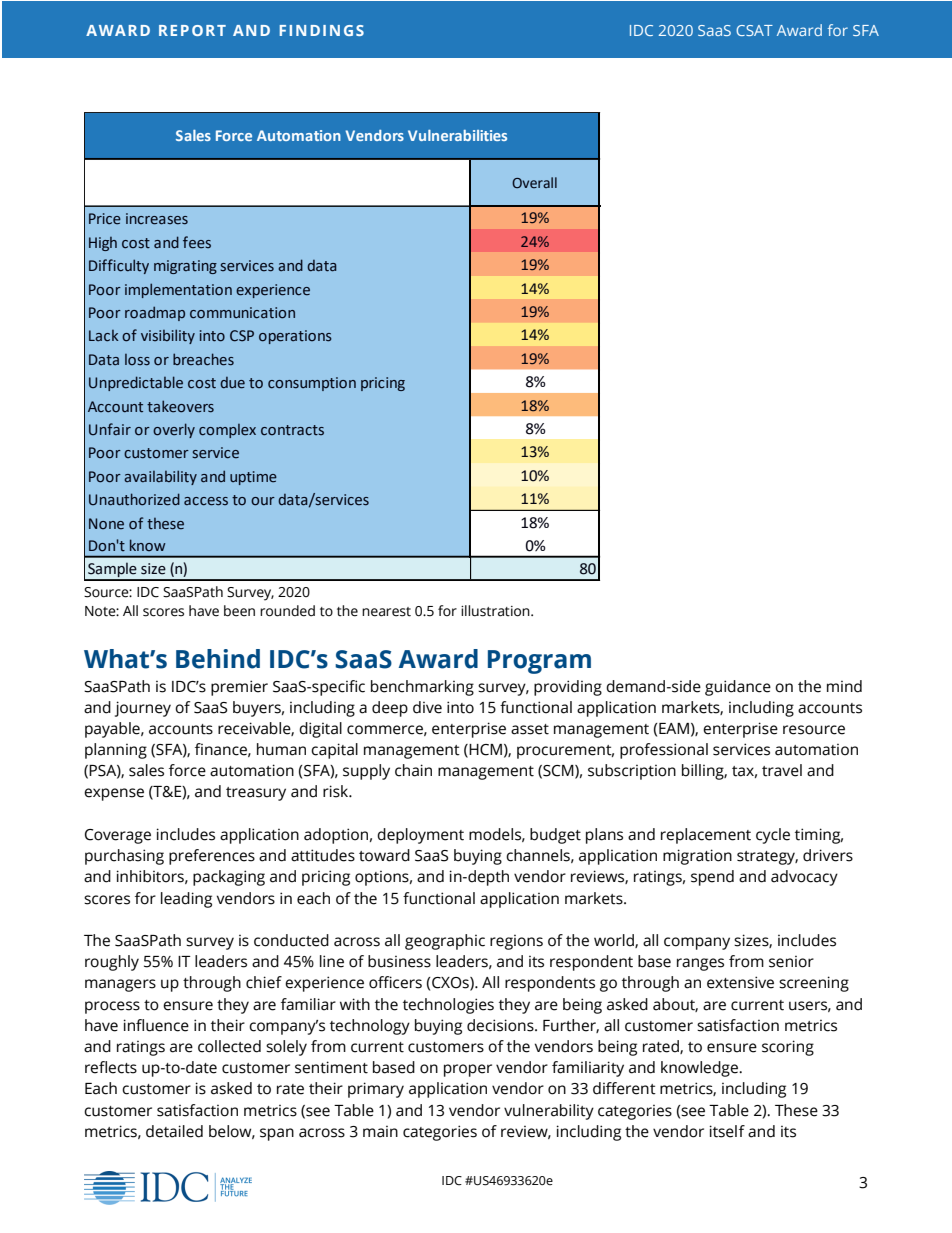 This screenshot has height=1233, width=952. Describe the element at coordinates (160, 477) in the screenshot. I see `availability` at that location.
